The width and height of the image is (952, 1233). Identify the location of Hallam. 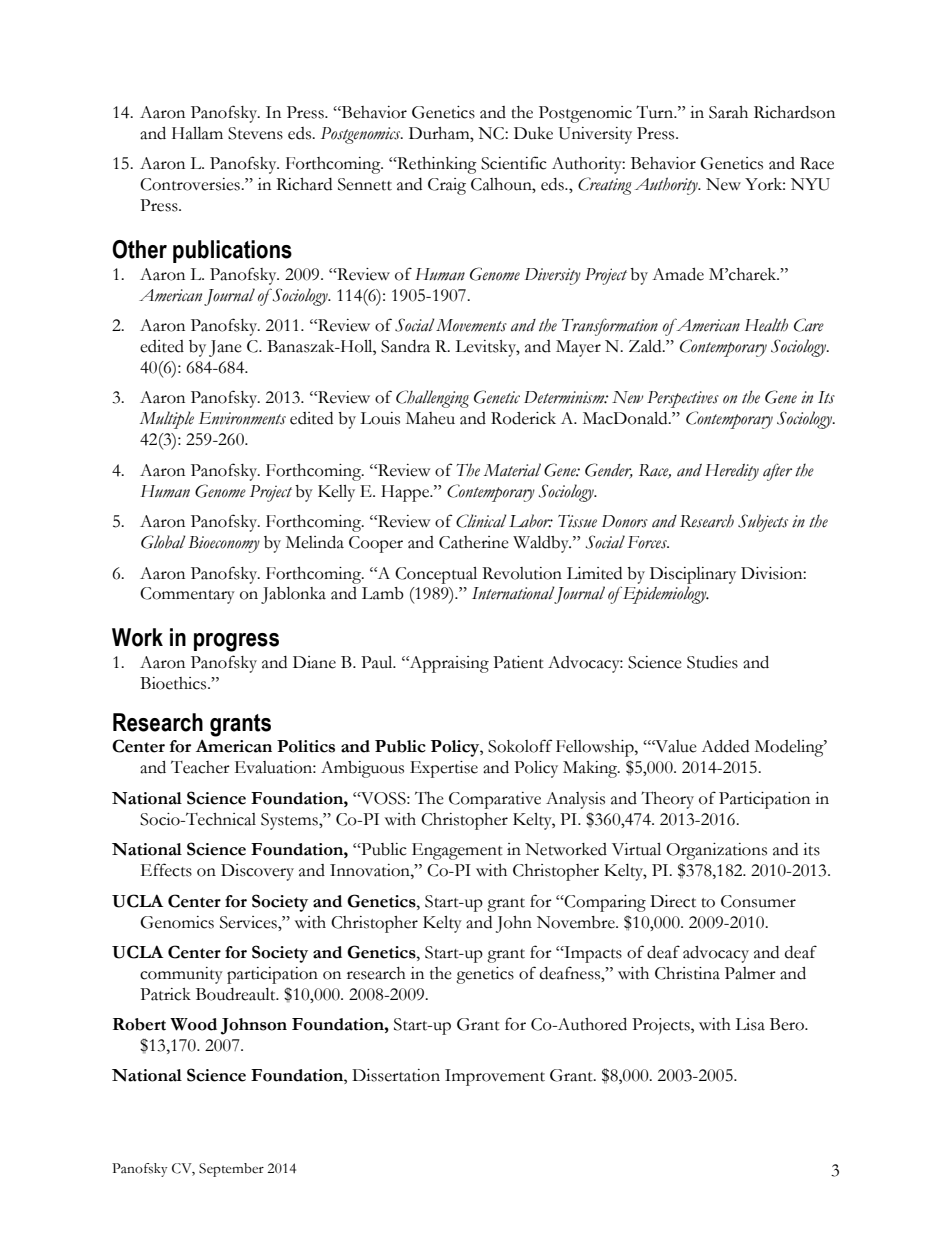
(197, 133).
